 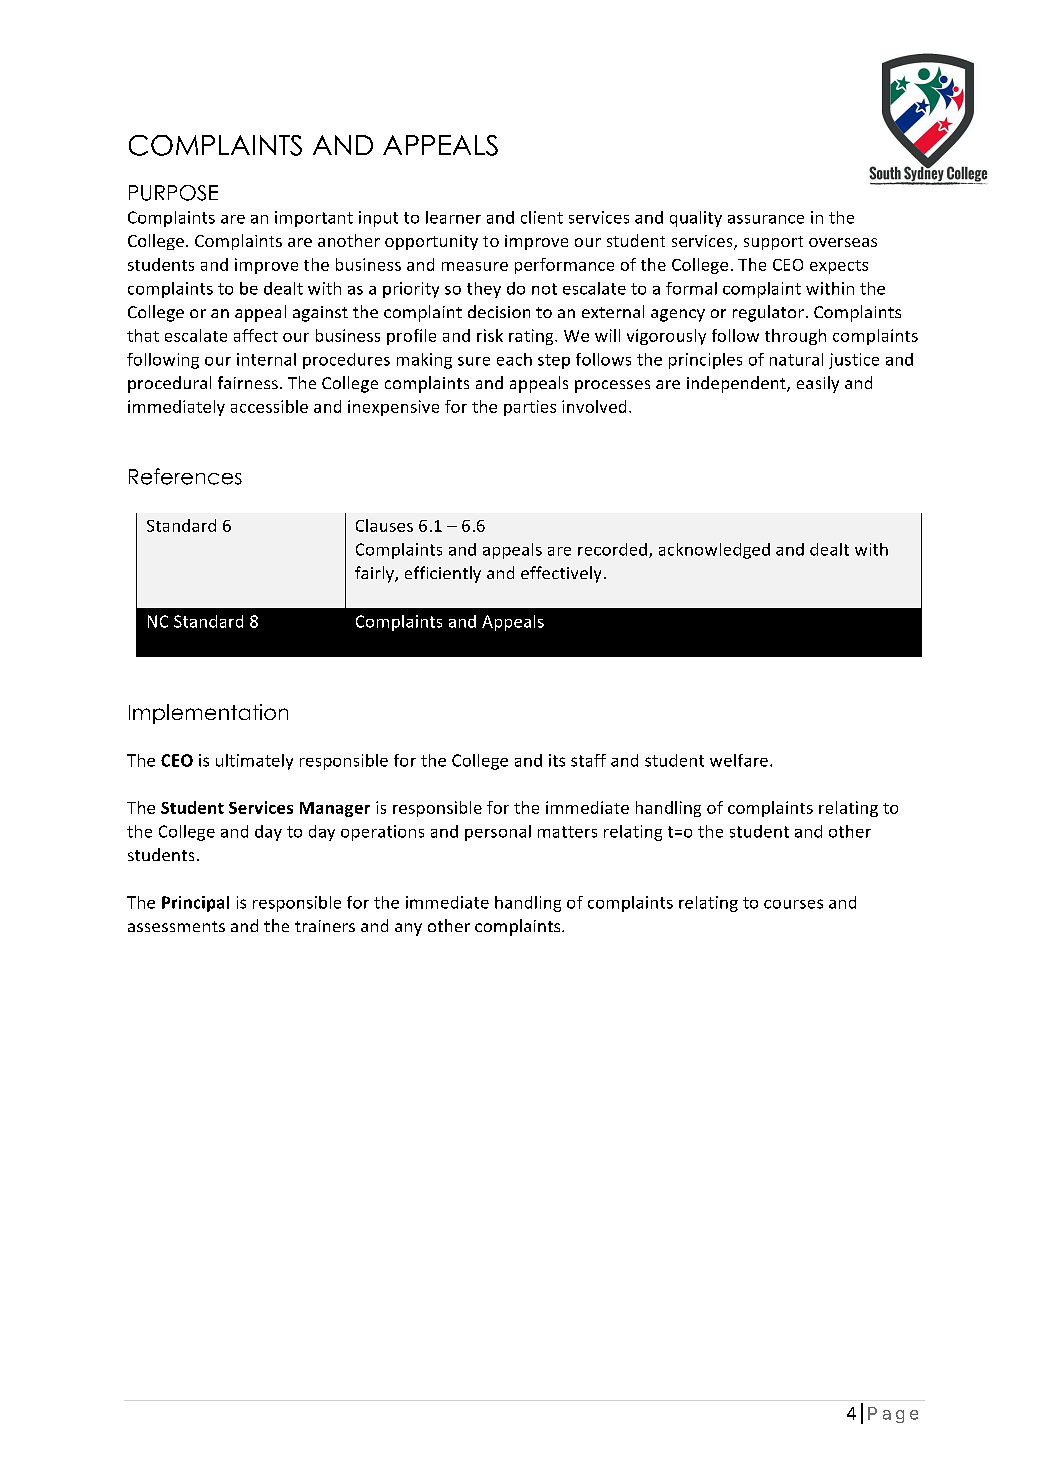 What do you see at coordinates (408, 929) in the screenshot?
I see `any` at bounding box center [408, 929].
